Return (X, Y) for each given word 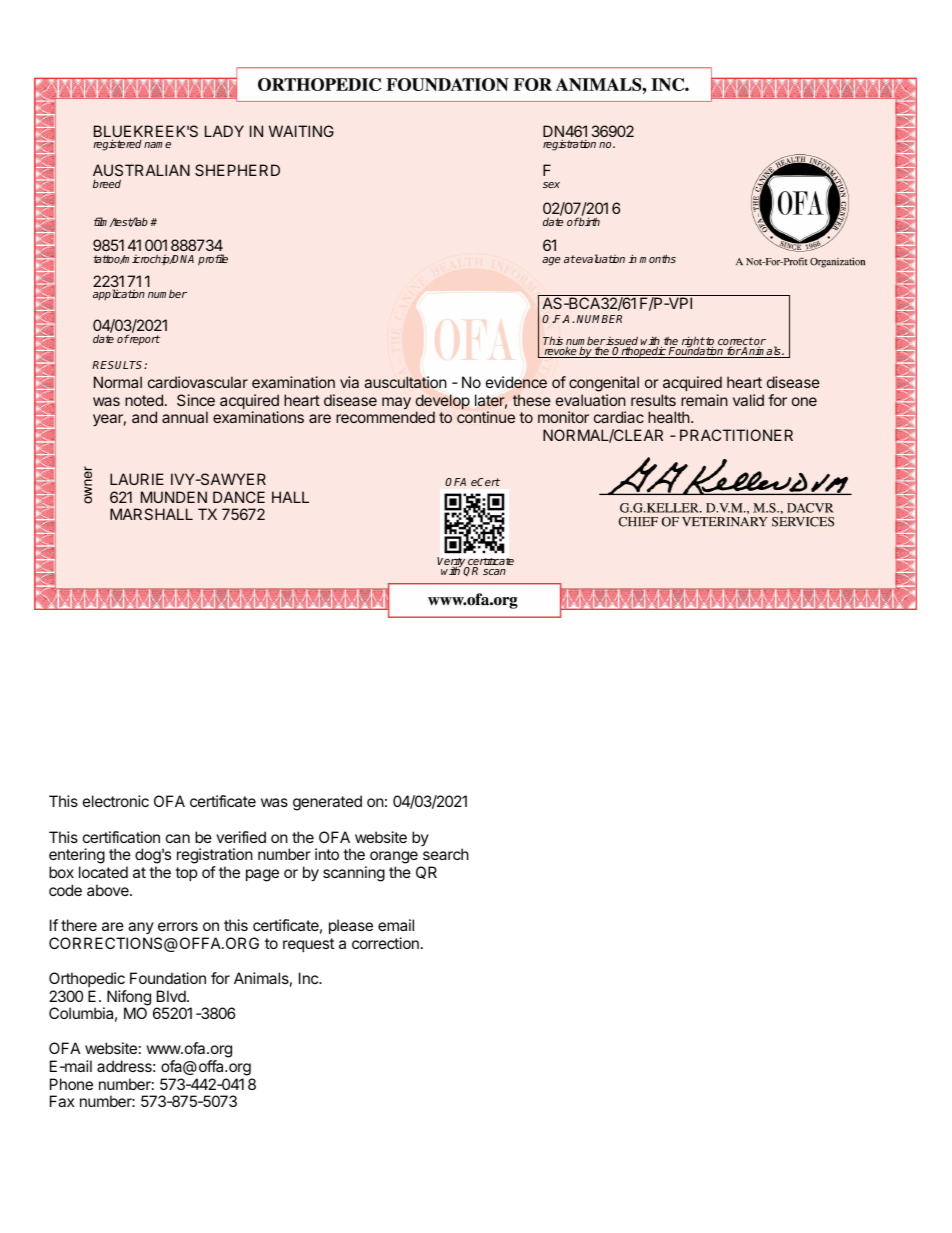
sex (551, 185)
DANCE (239, 497)
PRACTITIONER (736, 435)
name (157, 145)
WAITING (301, 131)
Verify (452, 564)
